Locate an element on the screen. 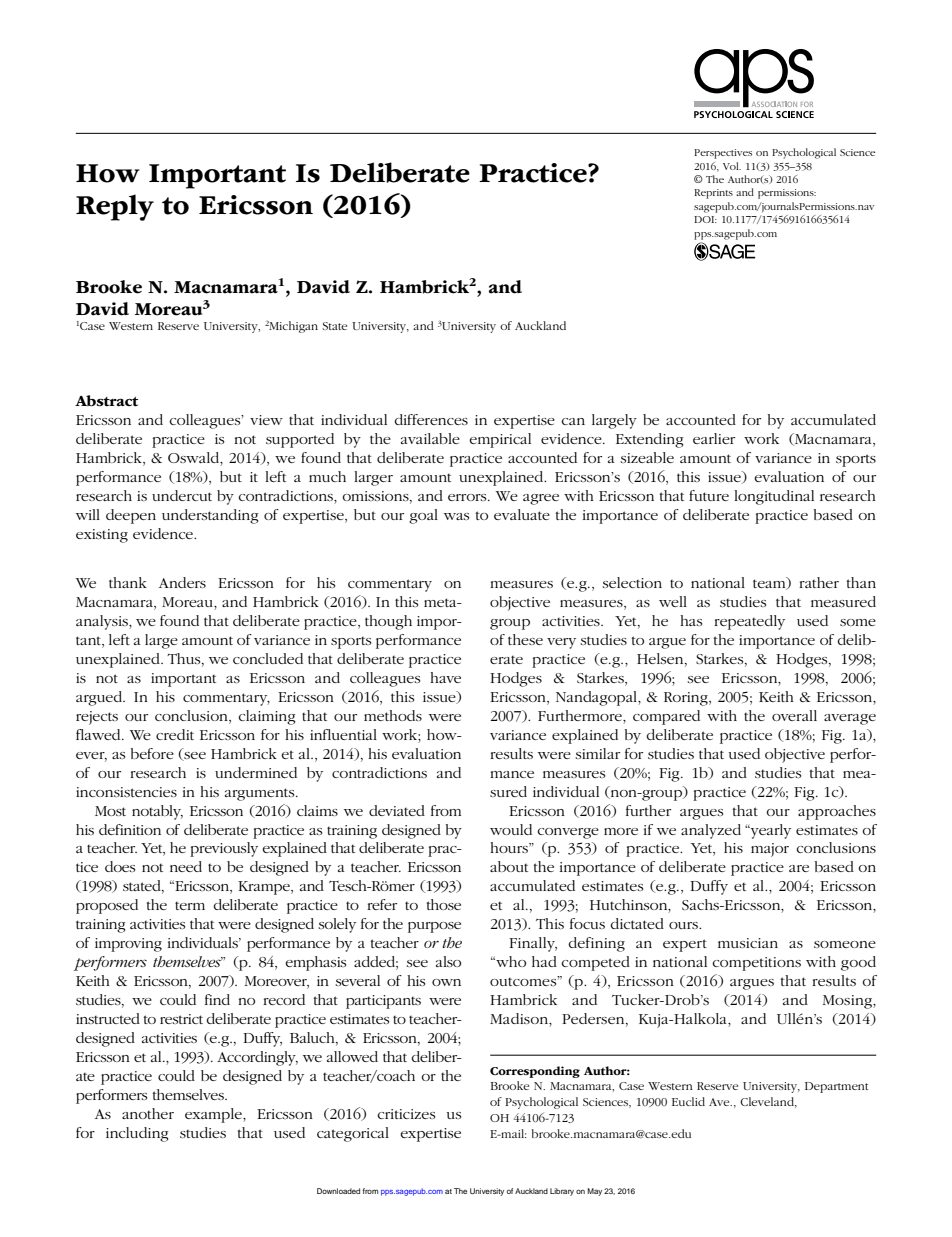 The width and height of the screenshot is (952, 1237). overall is located at coordinates (794, 715).
